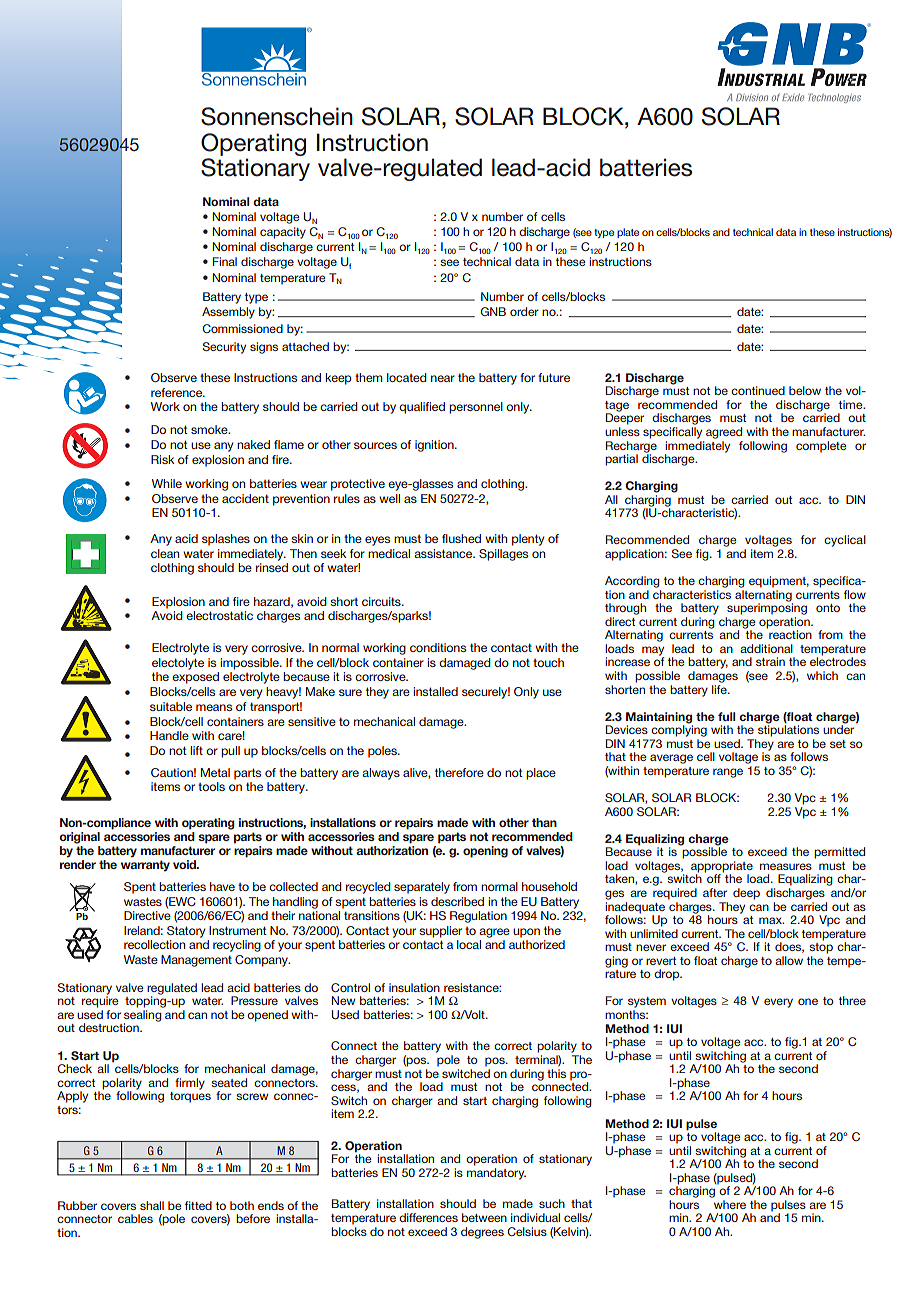 The width and height of the page is (924, 1297). Describe the element at coordinates (628, 233) in the page. I see `plate` at that location.
